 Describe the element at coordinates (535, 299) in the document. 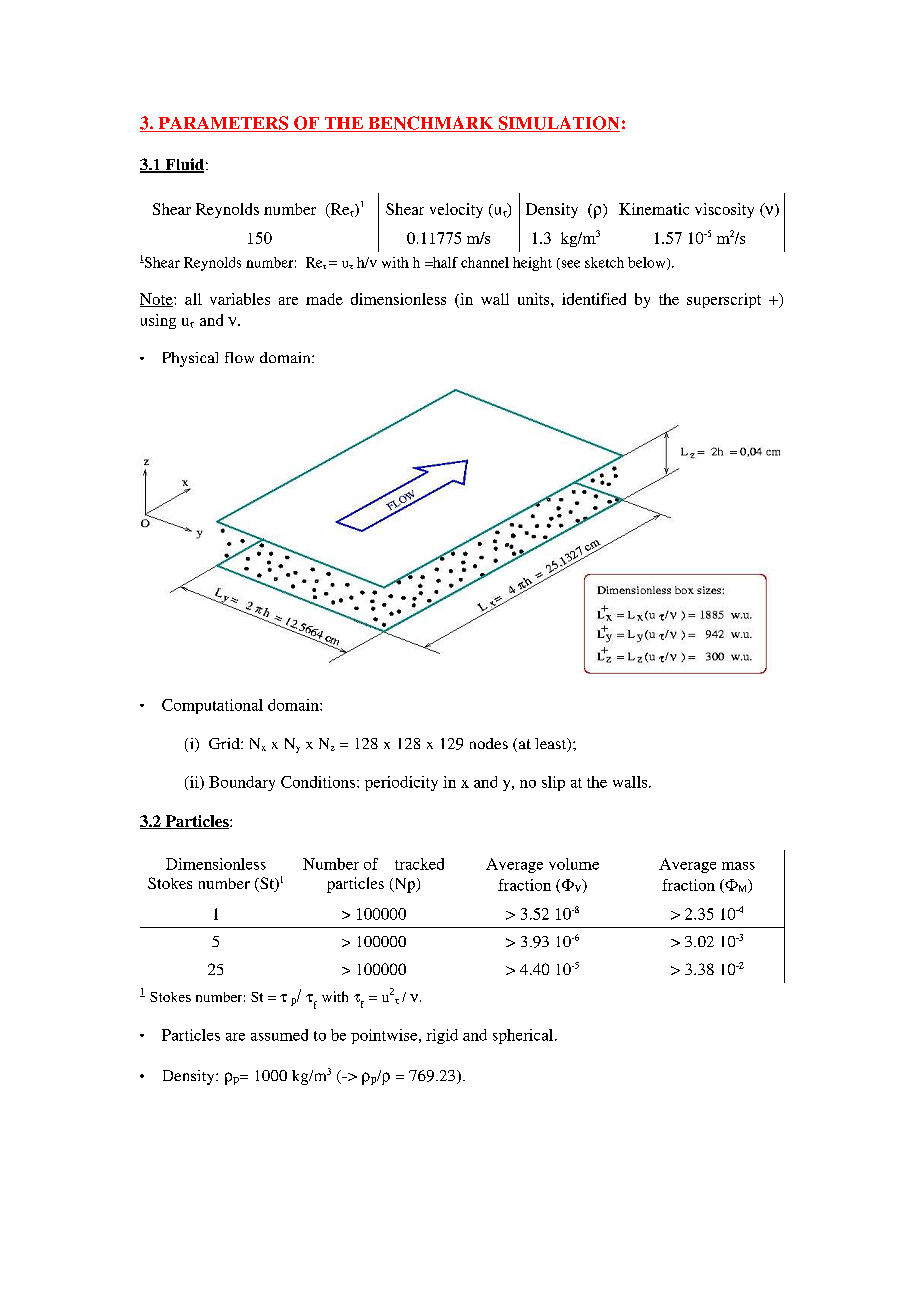

I see `units` at that location.
